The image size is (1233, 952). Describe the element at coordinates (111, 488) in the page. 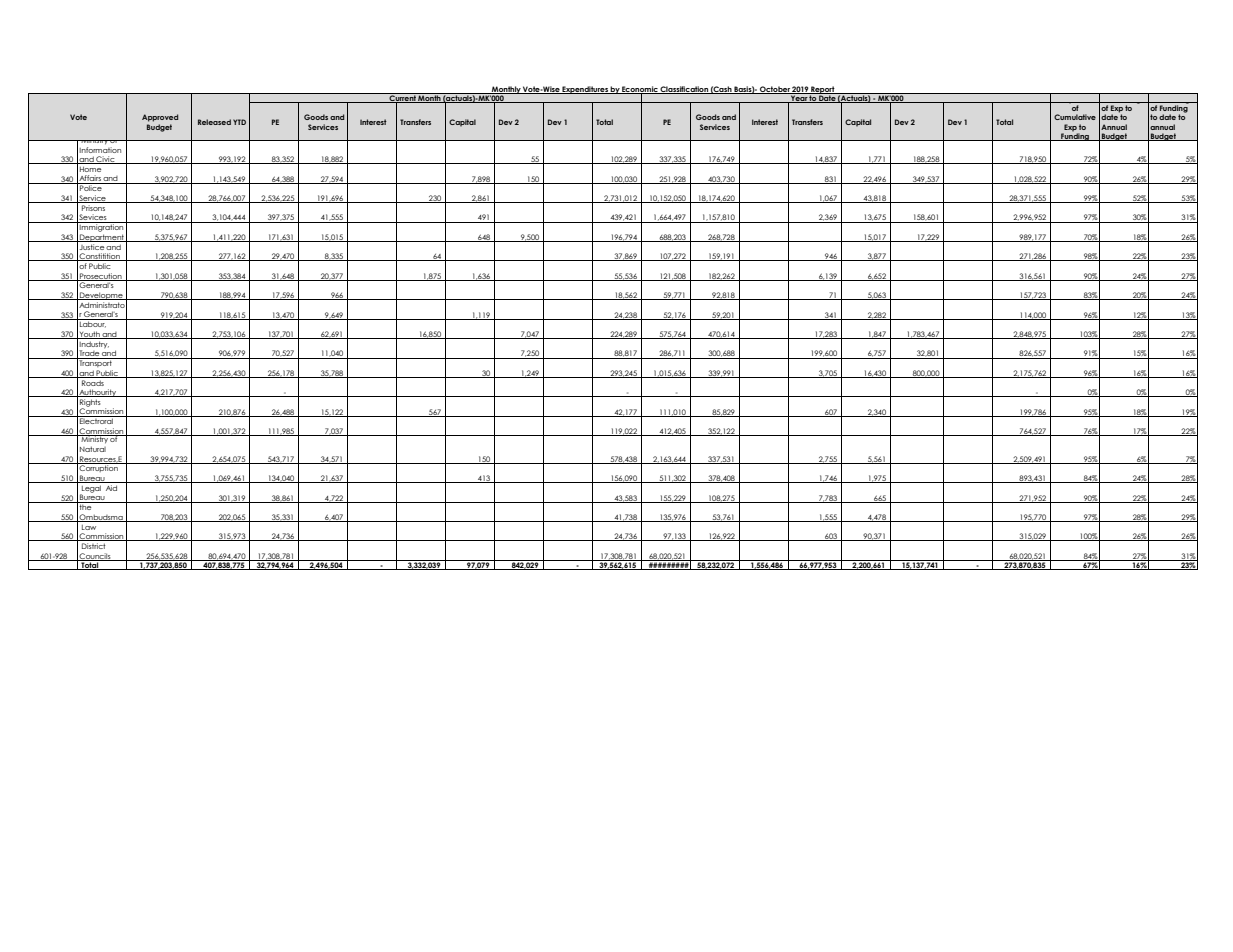

I see `Aid` at that location.
